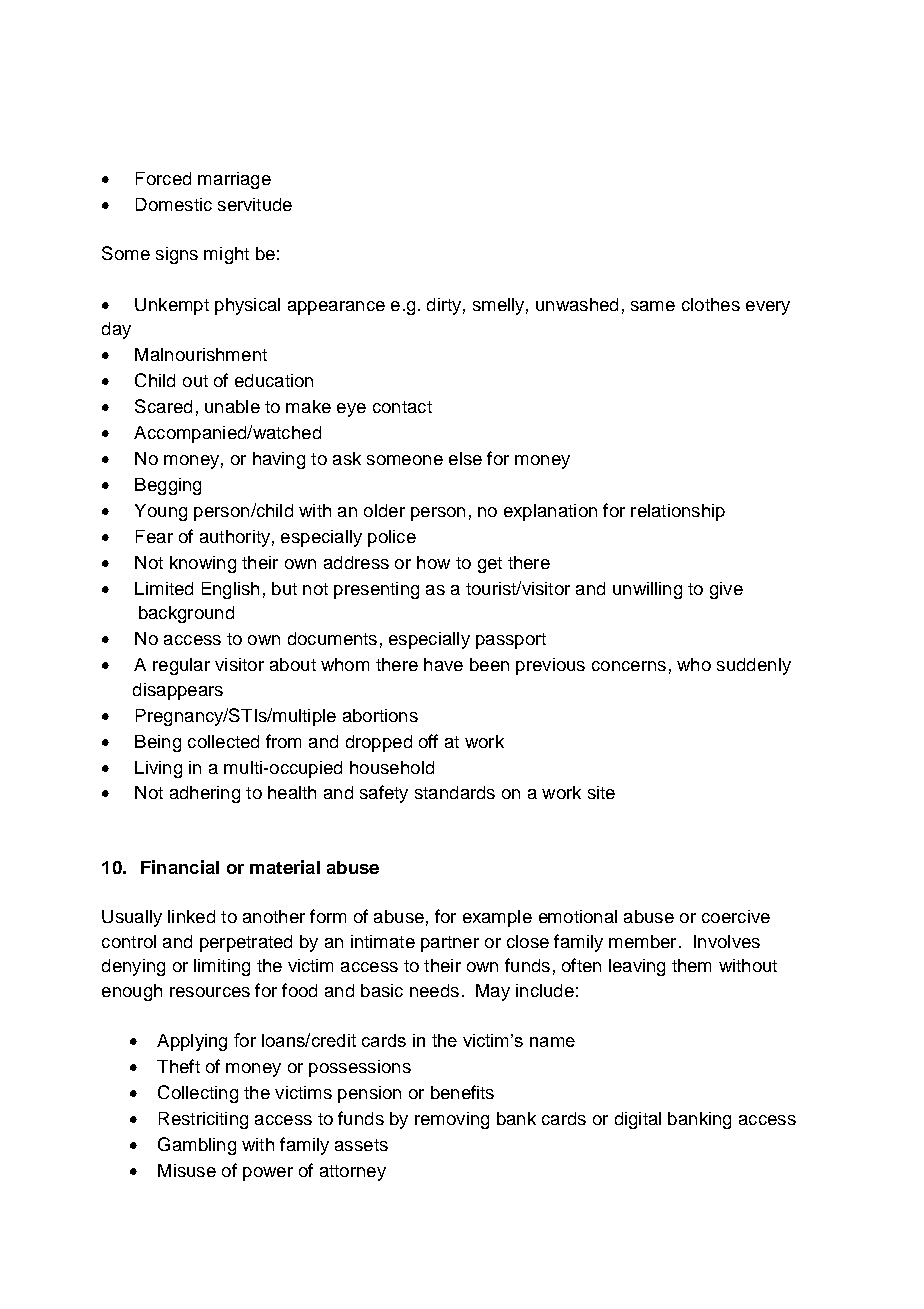  I want to click on removing, so click(452, 1120).
